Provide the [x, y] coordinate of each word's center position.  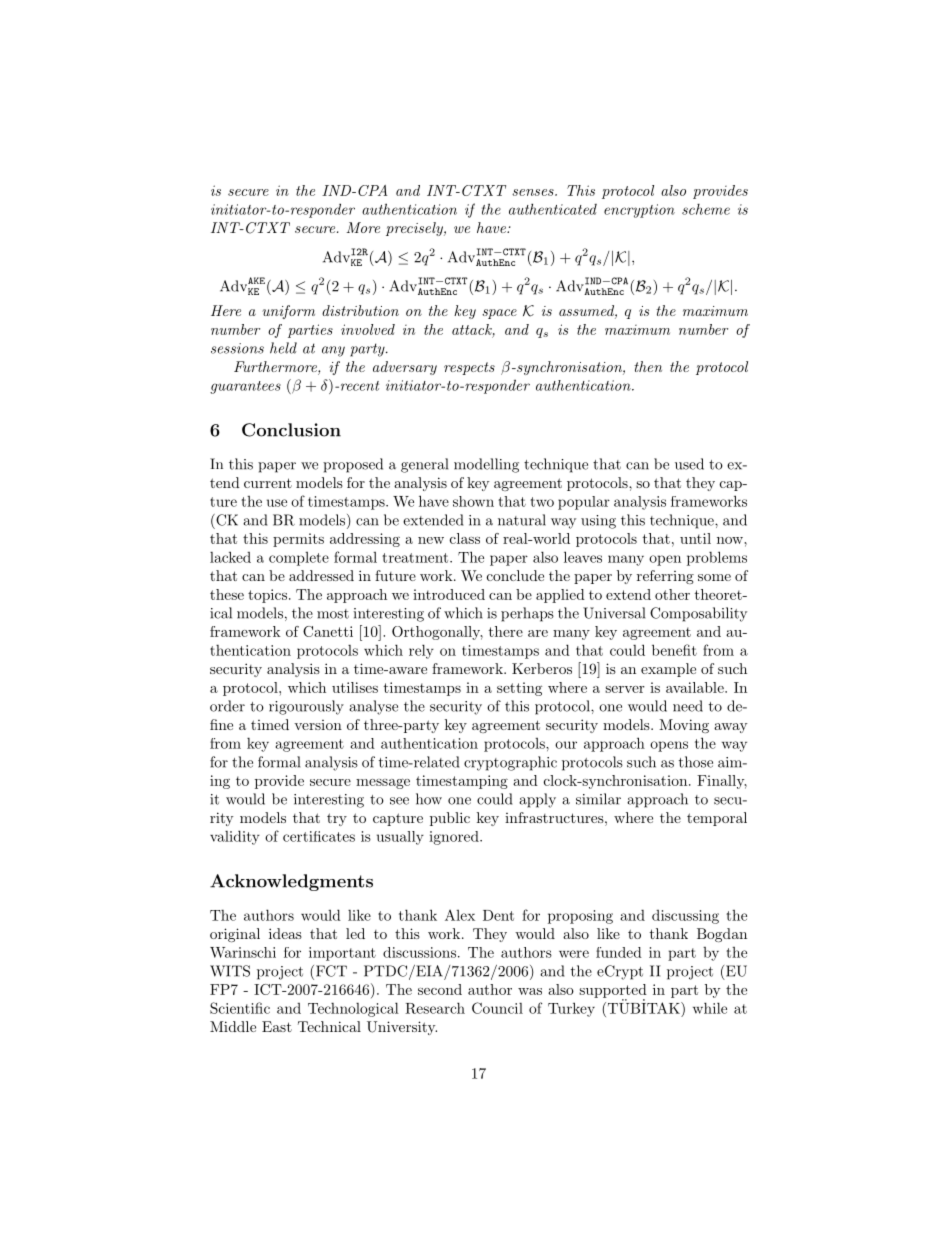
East [277, 1026]
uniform [288, 312]
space [499, 314]
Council [497, 1008]
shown [473, 501]
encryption [639, 211]
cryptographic [510, 763]
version [318, 725]
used [689, 464]
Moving [684, 726]
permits [298, 540]
